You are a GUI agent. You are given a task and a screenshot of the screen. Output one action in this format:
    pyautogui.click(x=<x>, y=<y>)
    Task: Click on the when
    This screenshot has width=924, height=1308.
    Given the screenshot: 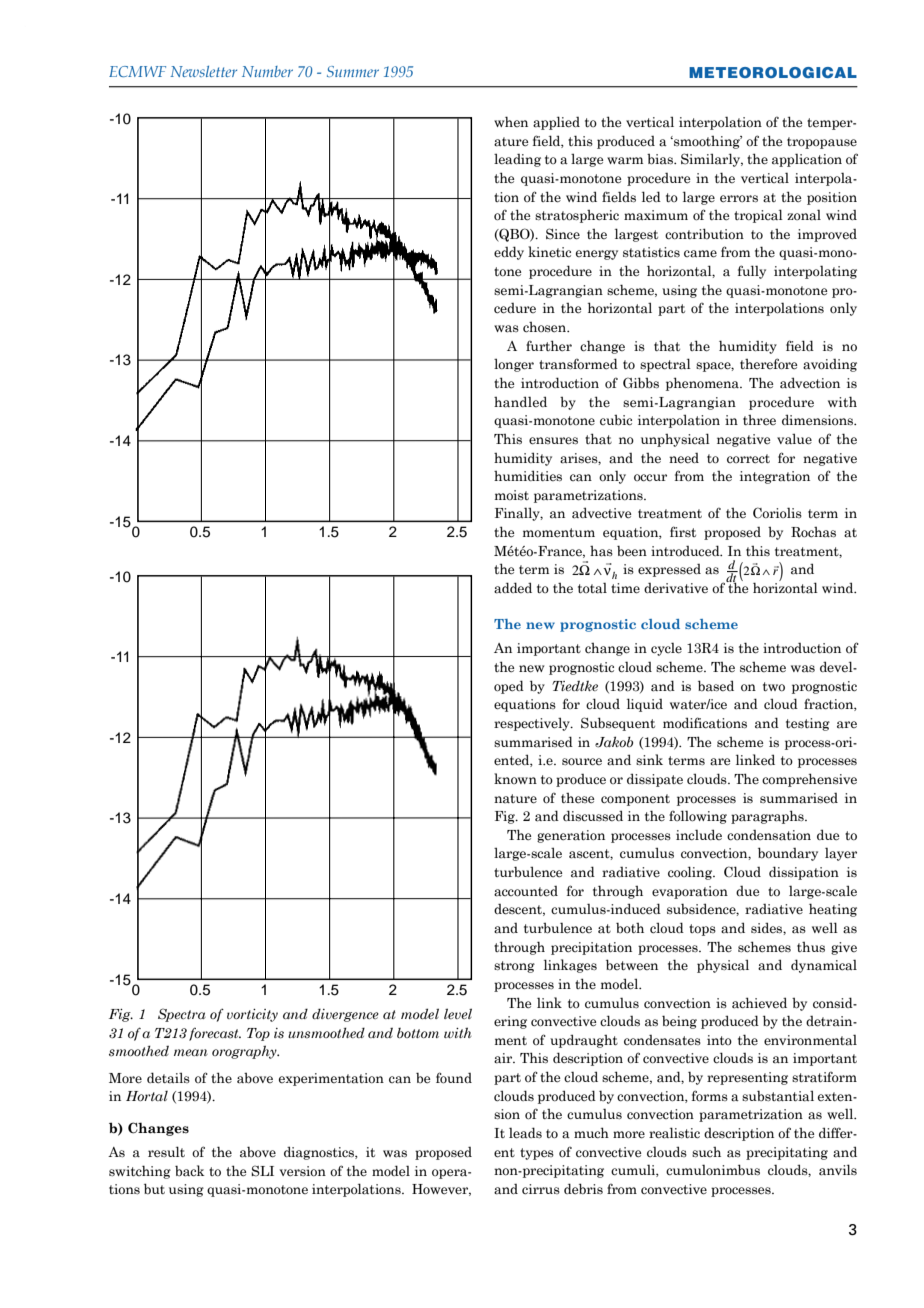 What is the action you would take?
    pyautogui.click(x=511, y=121)
